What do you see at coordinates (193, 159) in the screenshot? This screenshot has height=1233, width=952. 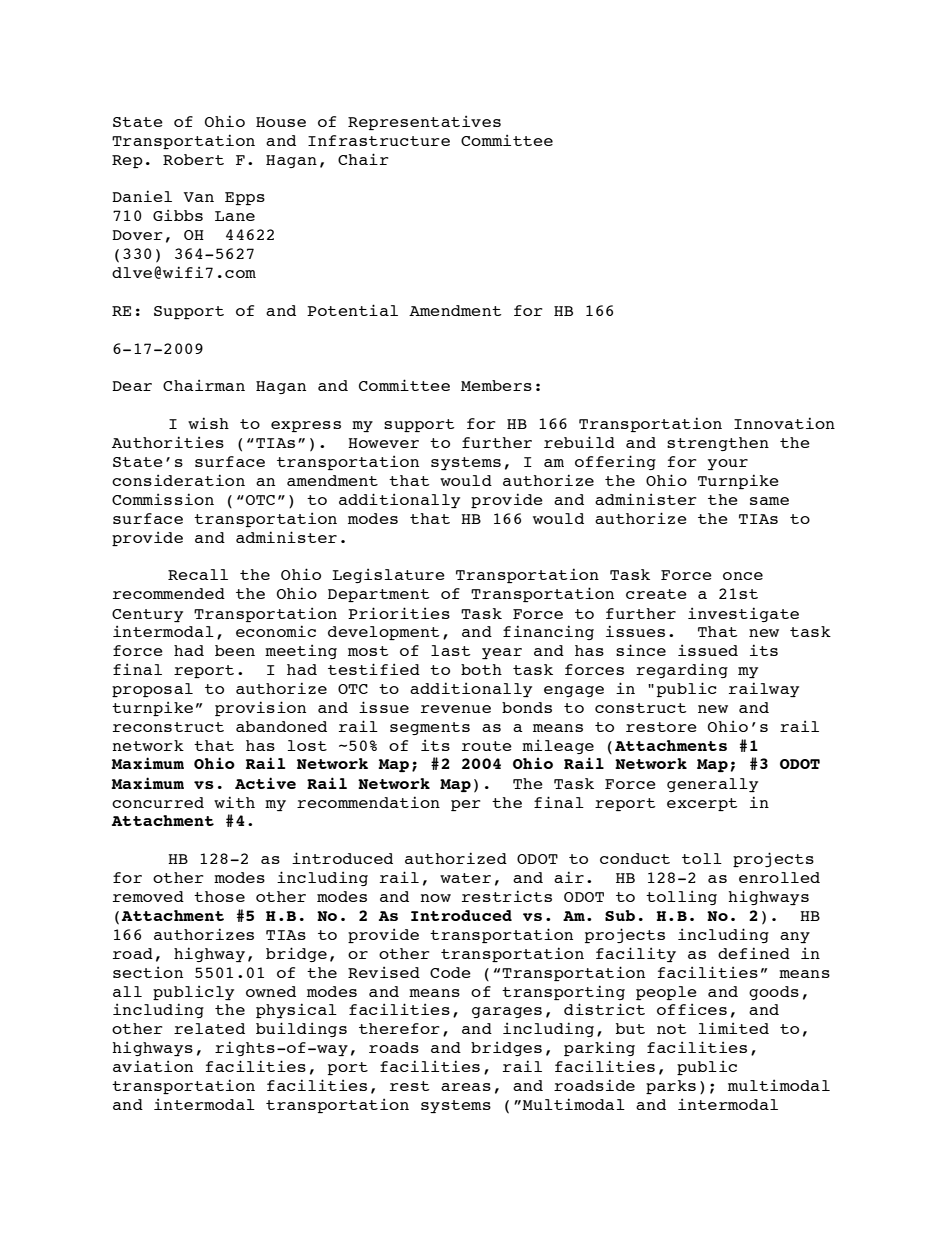 I see `Robert` at bounding box center [193, 159].
